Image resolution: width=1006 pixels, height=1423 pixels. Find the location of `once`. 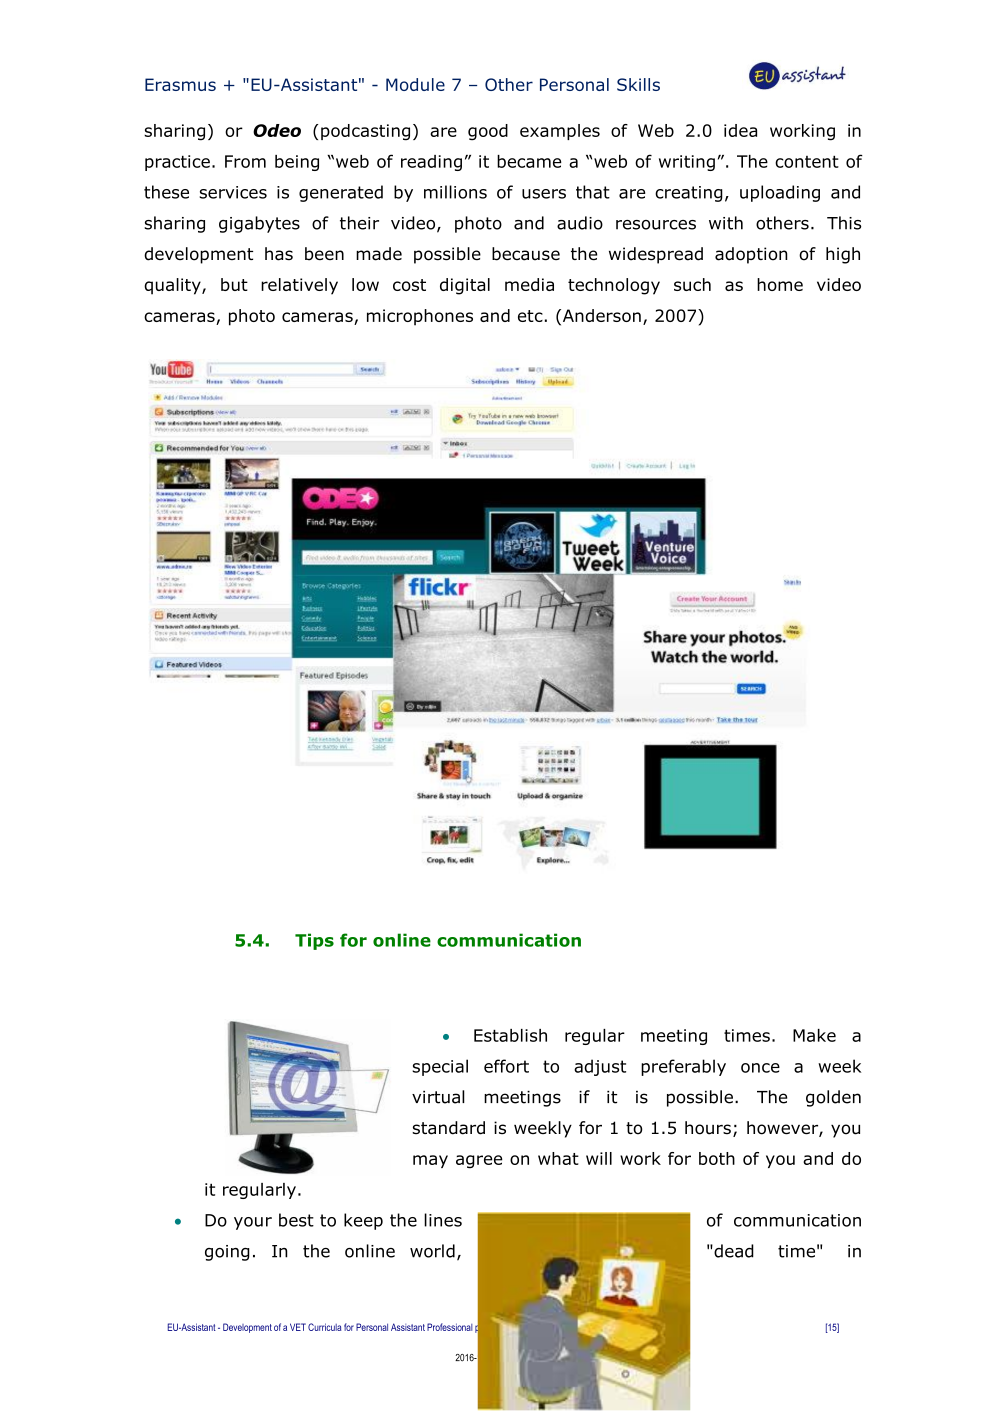

once is located at coordinates (760, 1068).
